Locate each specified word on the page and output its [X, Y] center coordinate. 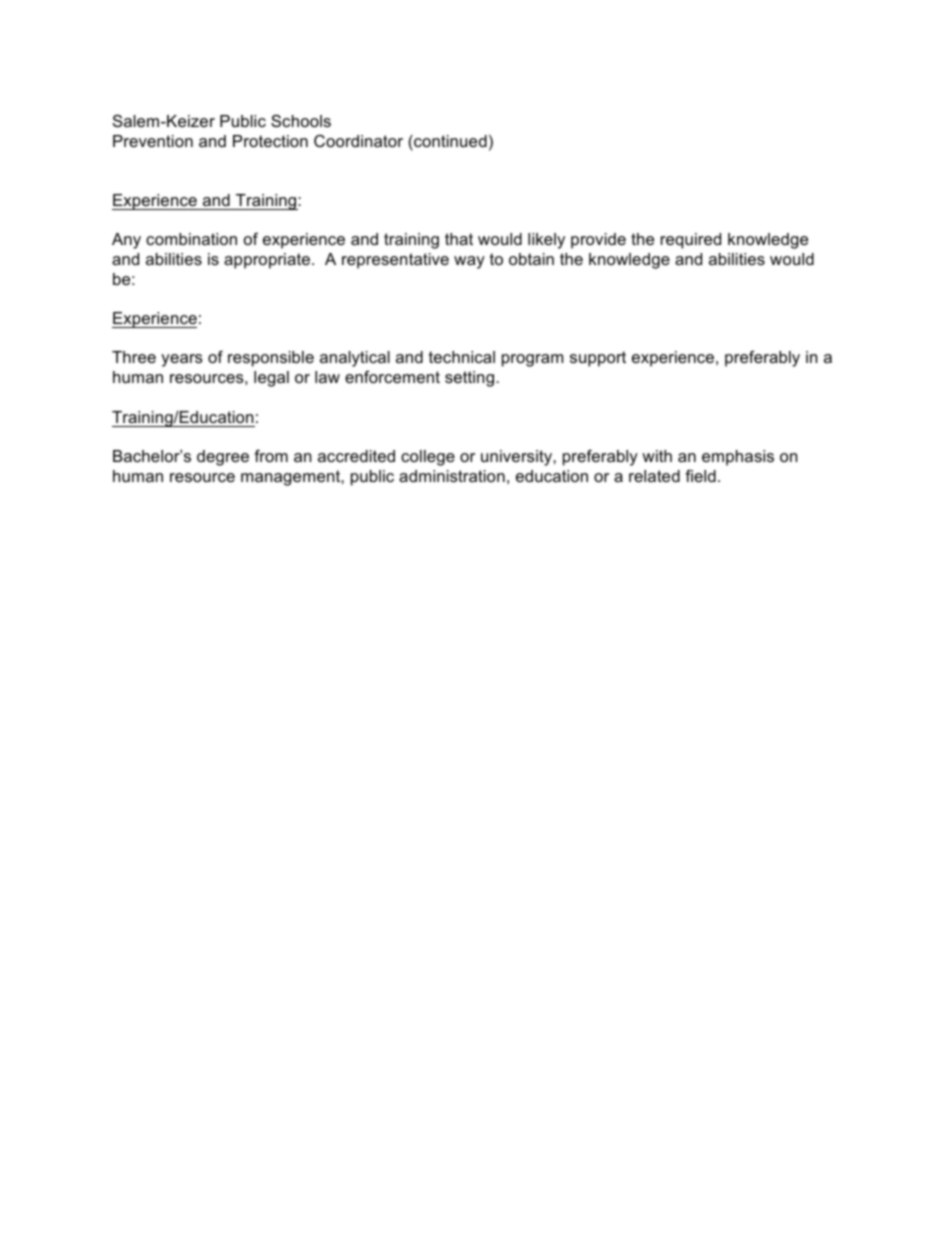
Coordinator [358, 141]
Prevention [153, 141]
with [657, 456]
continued [449, 141]
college [428, 458]
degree [223, 458]
